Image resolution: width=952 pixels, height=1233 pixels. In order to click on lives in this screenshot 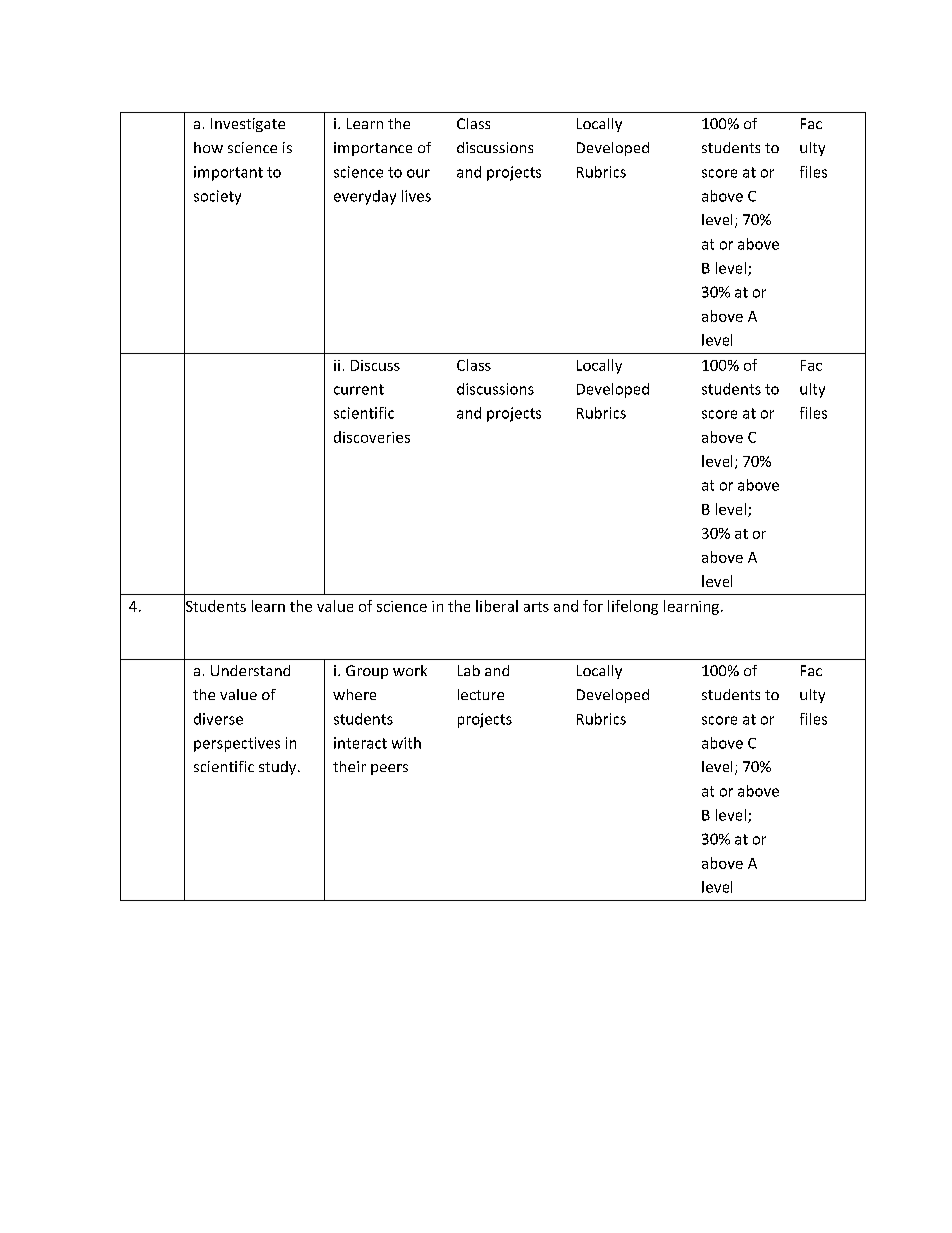, I will do `click(416, 196)`.
